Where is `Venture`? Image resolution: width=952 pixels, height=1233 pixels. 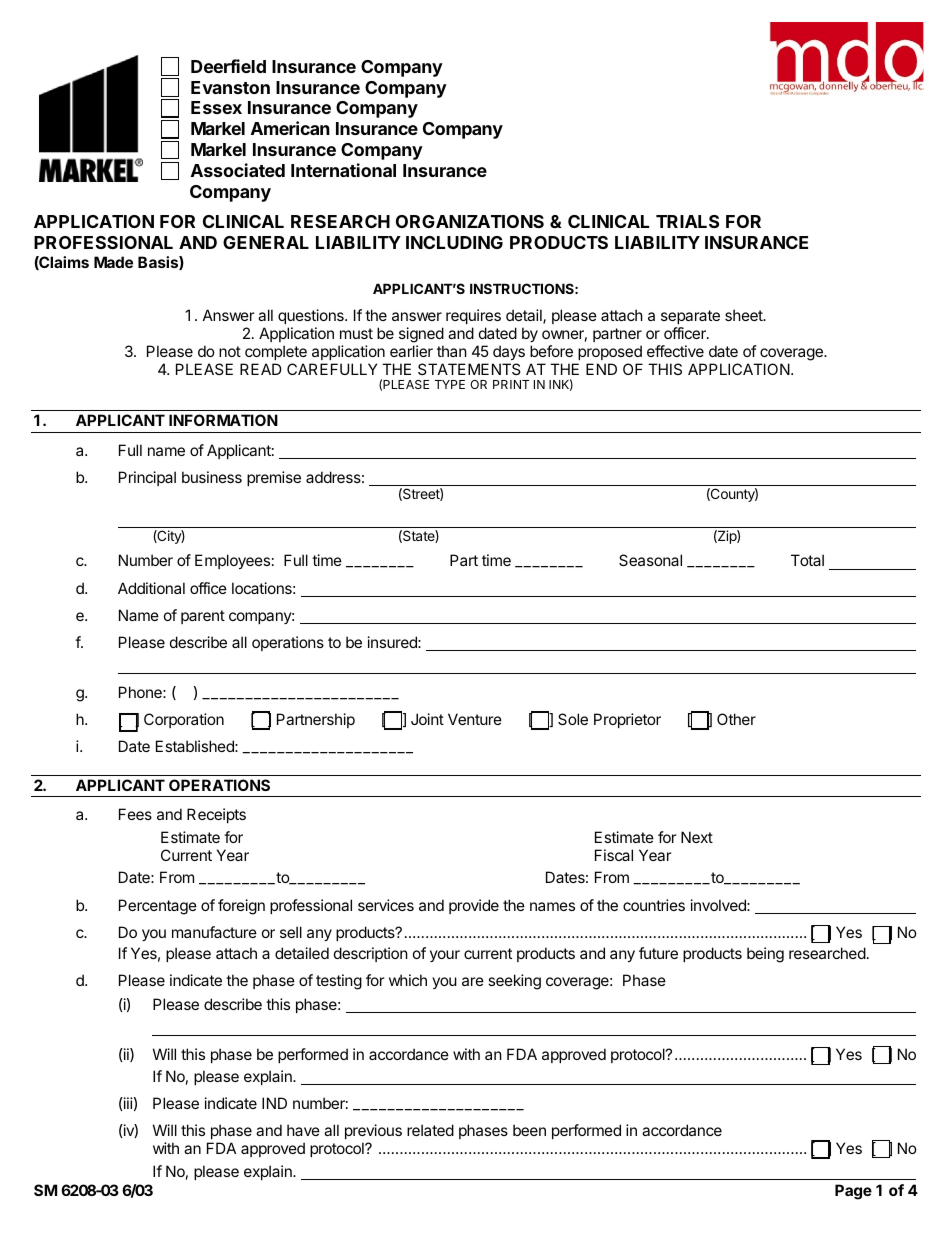 Venture is located at coordinates (475, 719).
